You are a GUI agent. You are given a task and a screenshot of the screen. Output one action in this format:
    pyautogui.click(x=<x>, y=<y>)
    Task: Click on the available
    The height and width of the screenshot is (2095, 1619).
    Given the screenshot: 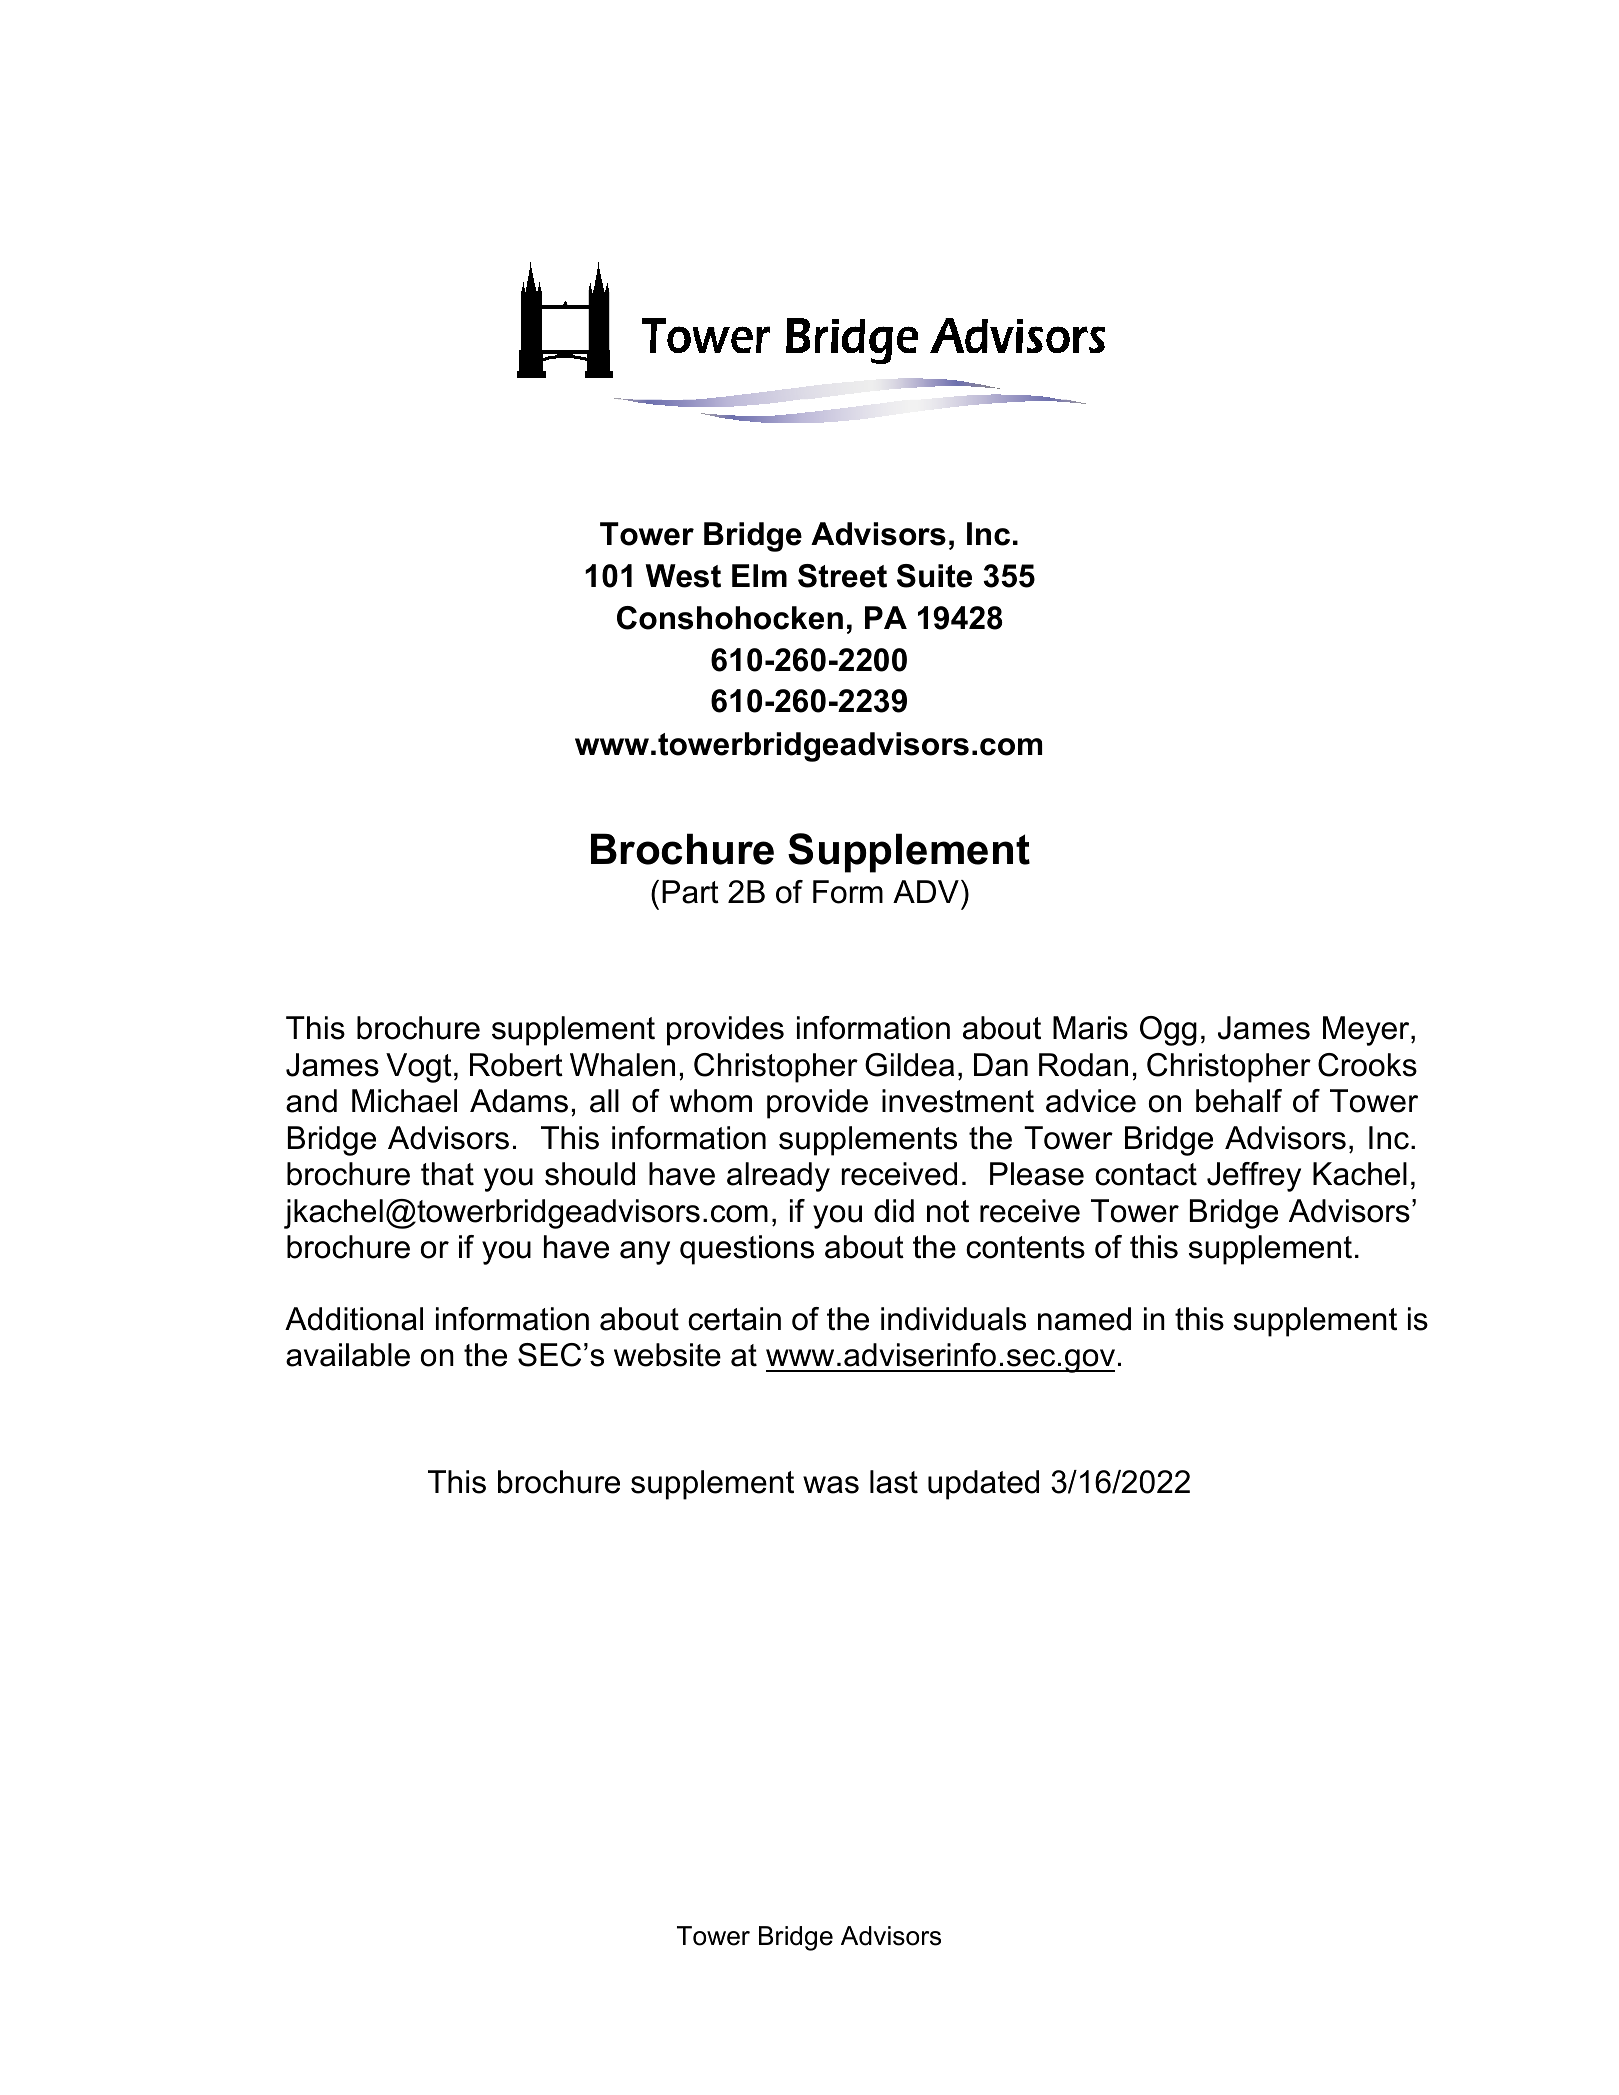 What is the action you would take?
    pyautogui.click(x=348, y=1355)
